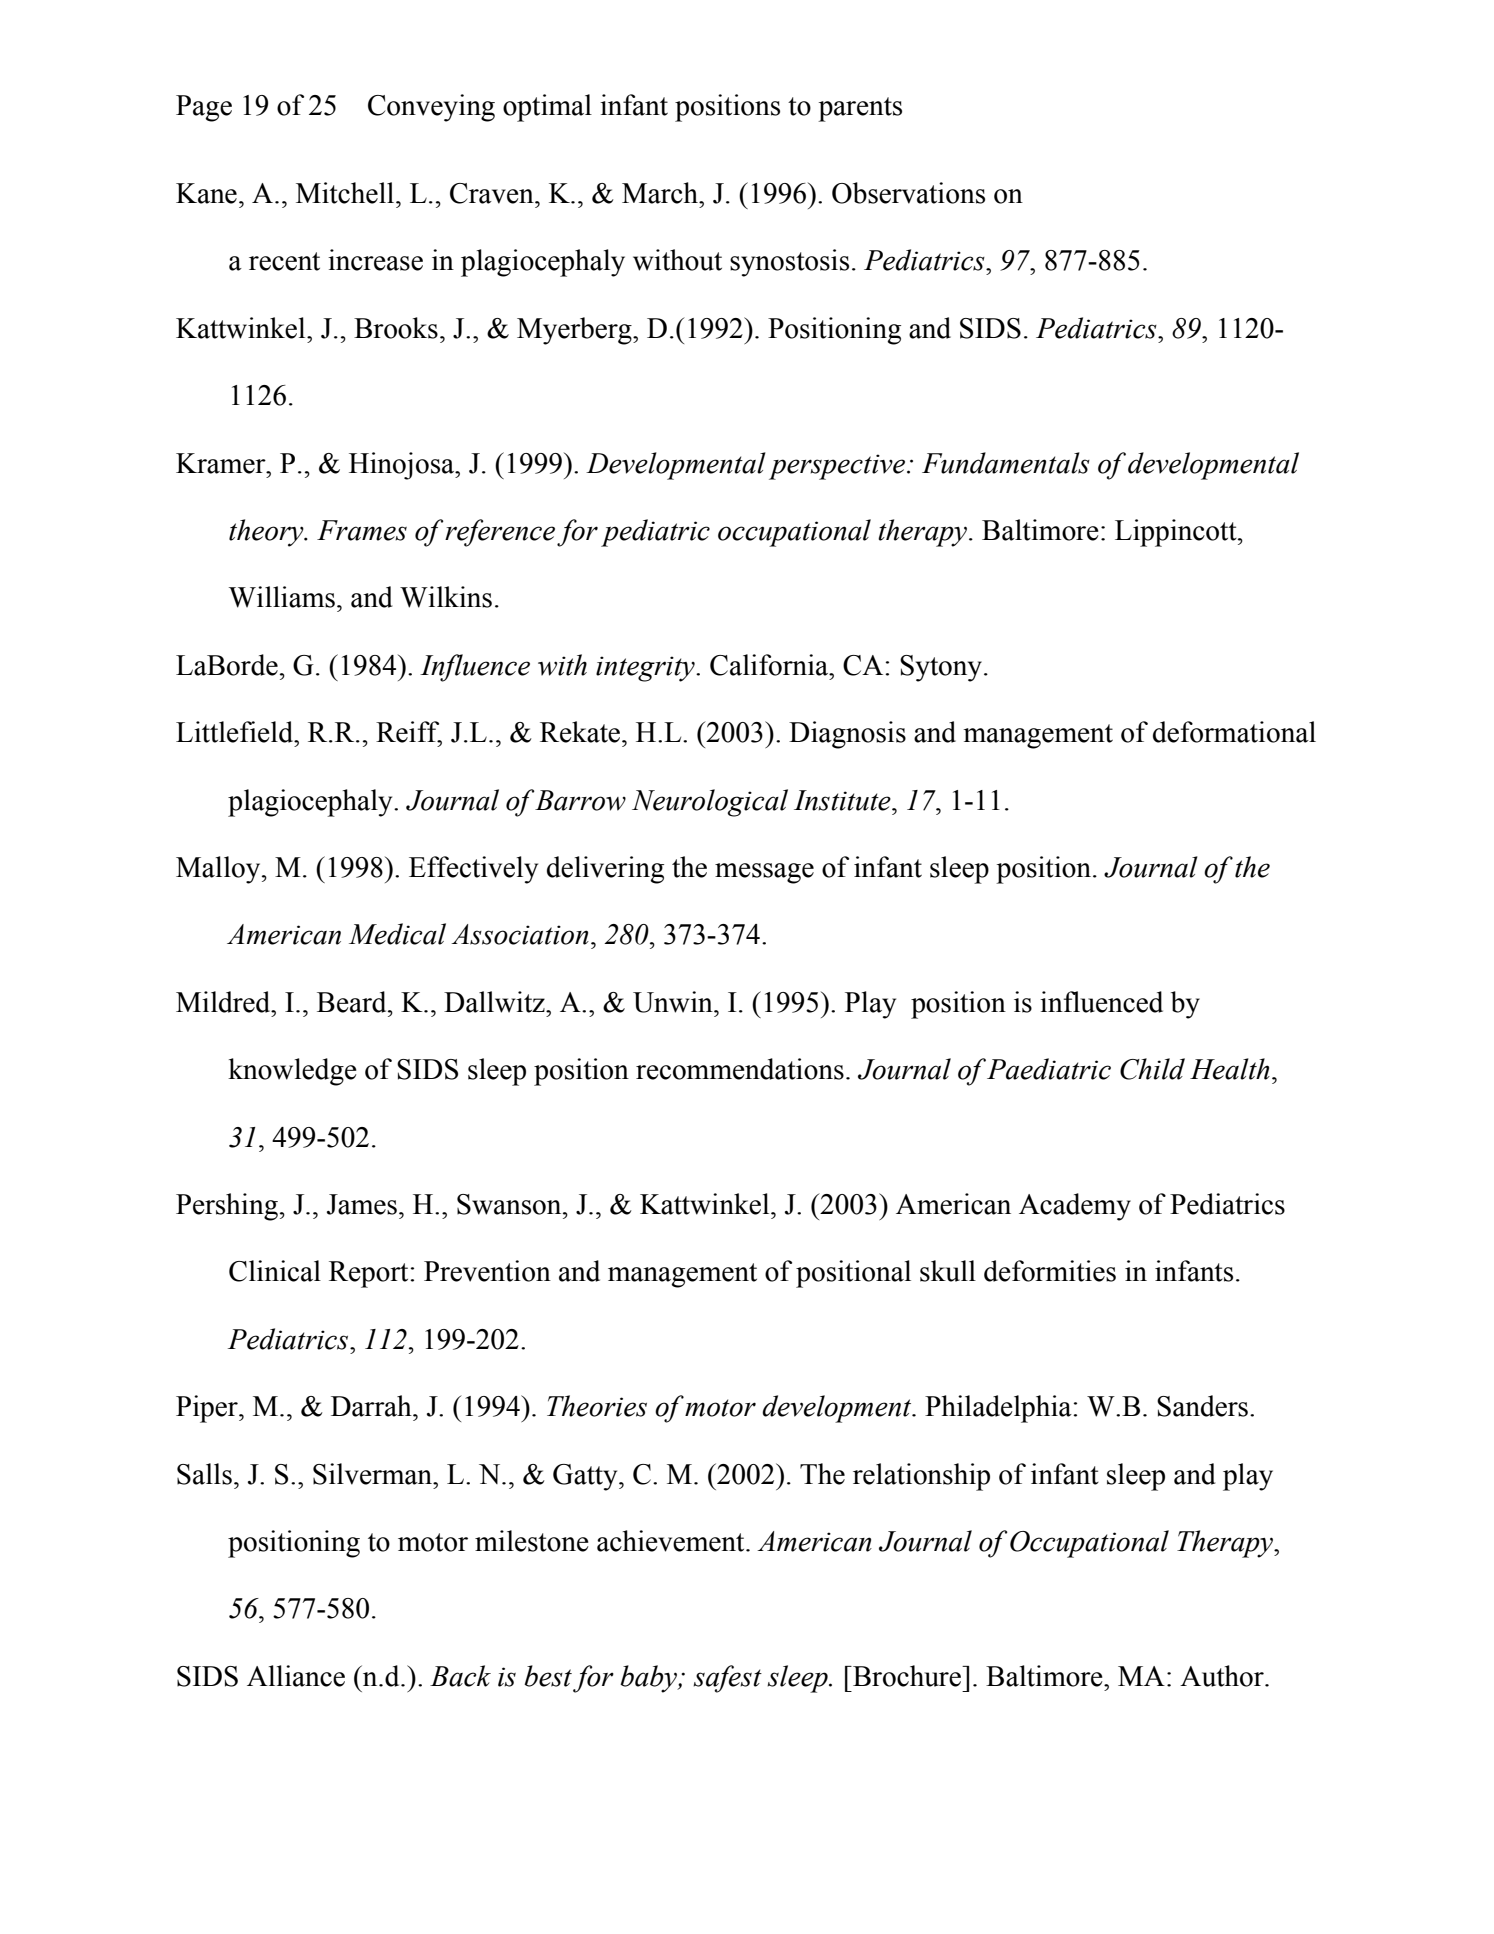  I want to click on Theories, so click(597, 1406).
